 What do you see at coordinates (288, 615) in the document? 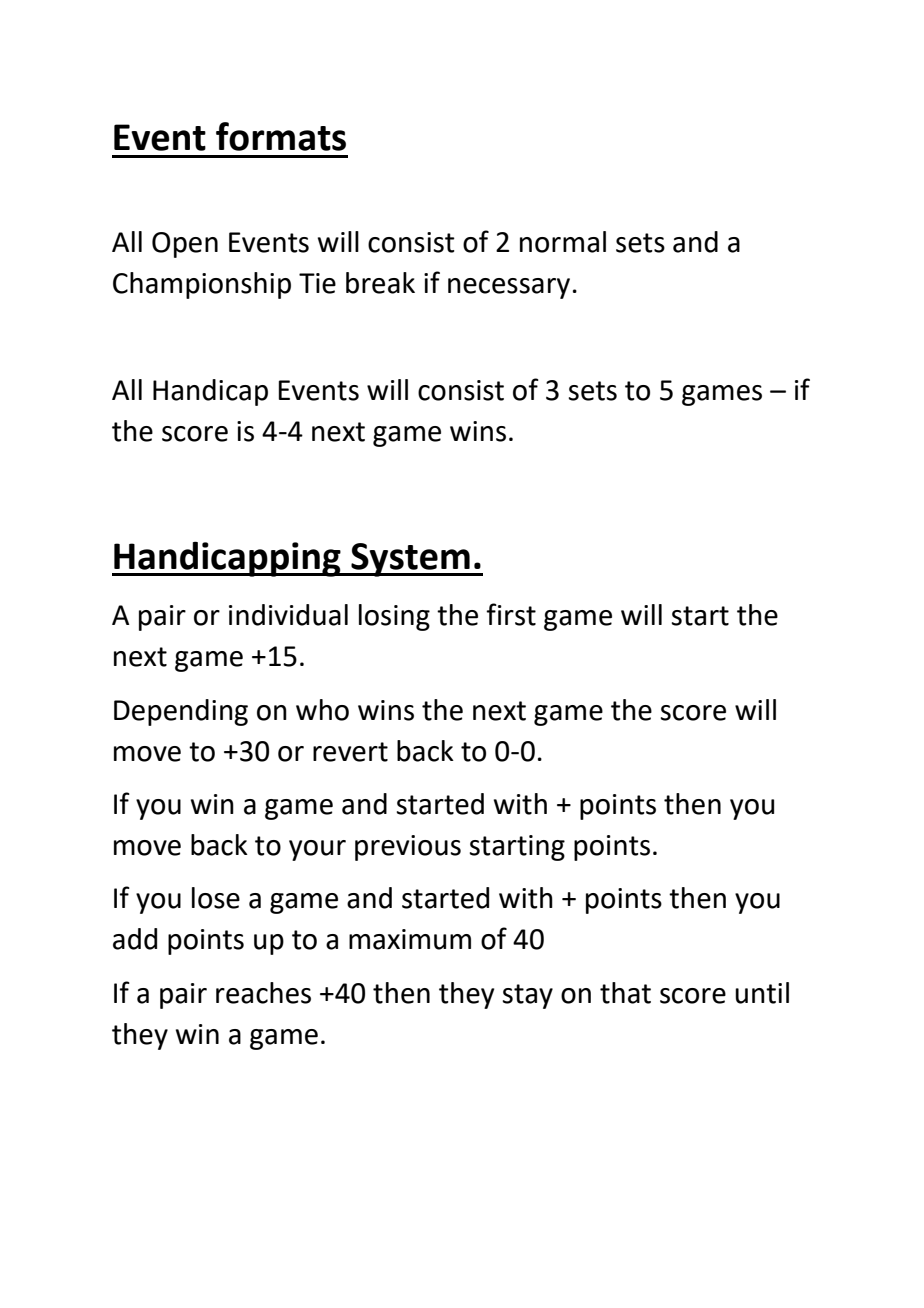
I see `individual` at bounding box center [288, 615].
